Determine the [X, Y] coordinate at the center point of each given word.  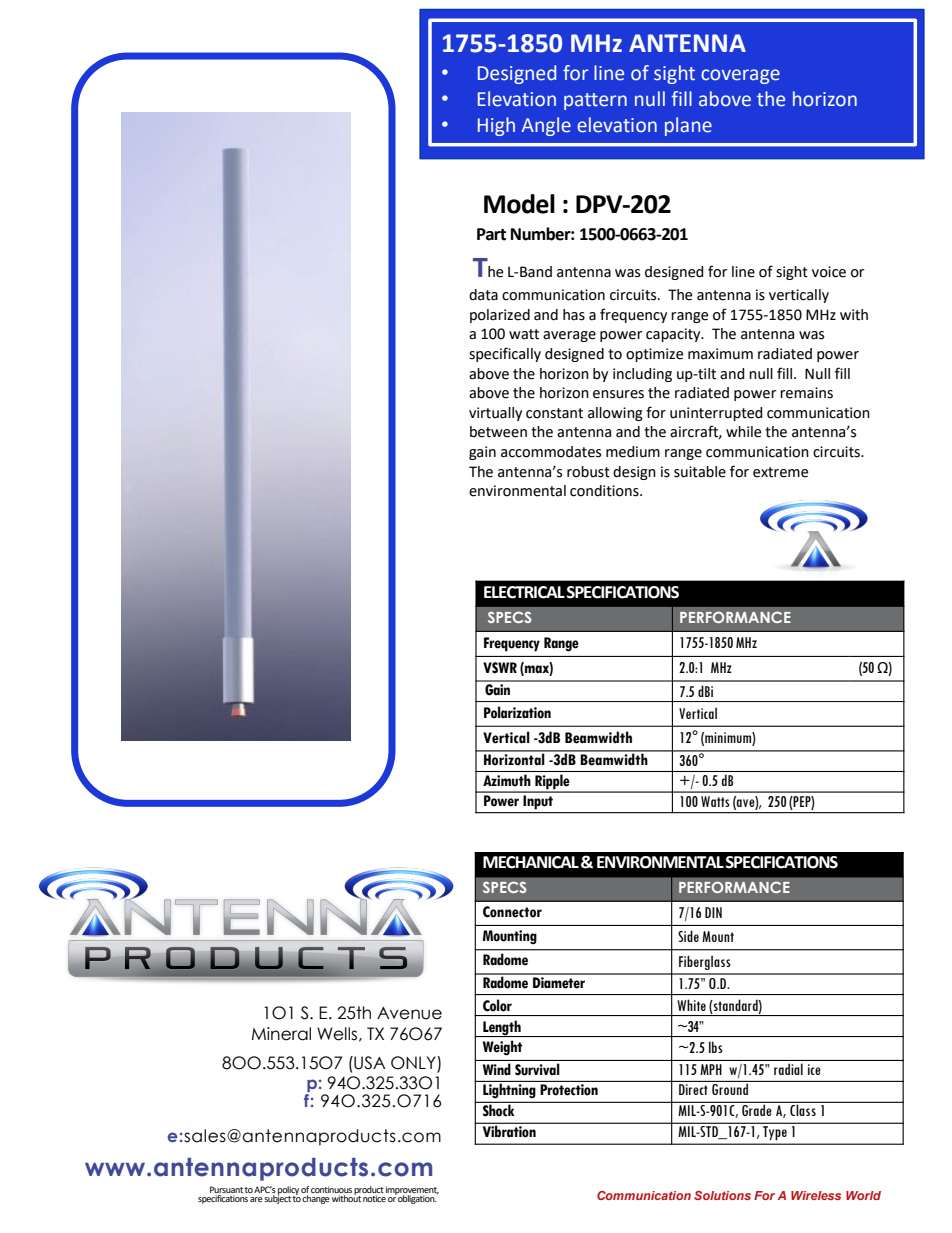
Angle [546, 126]
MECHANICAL [531, 862]
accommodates [551, 452]
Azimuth [507, 780]
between [498, 432]
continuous [331, 1189]
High [496, 126]
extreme [780, 472]
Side [688, 936]
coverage [740, 76]
